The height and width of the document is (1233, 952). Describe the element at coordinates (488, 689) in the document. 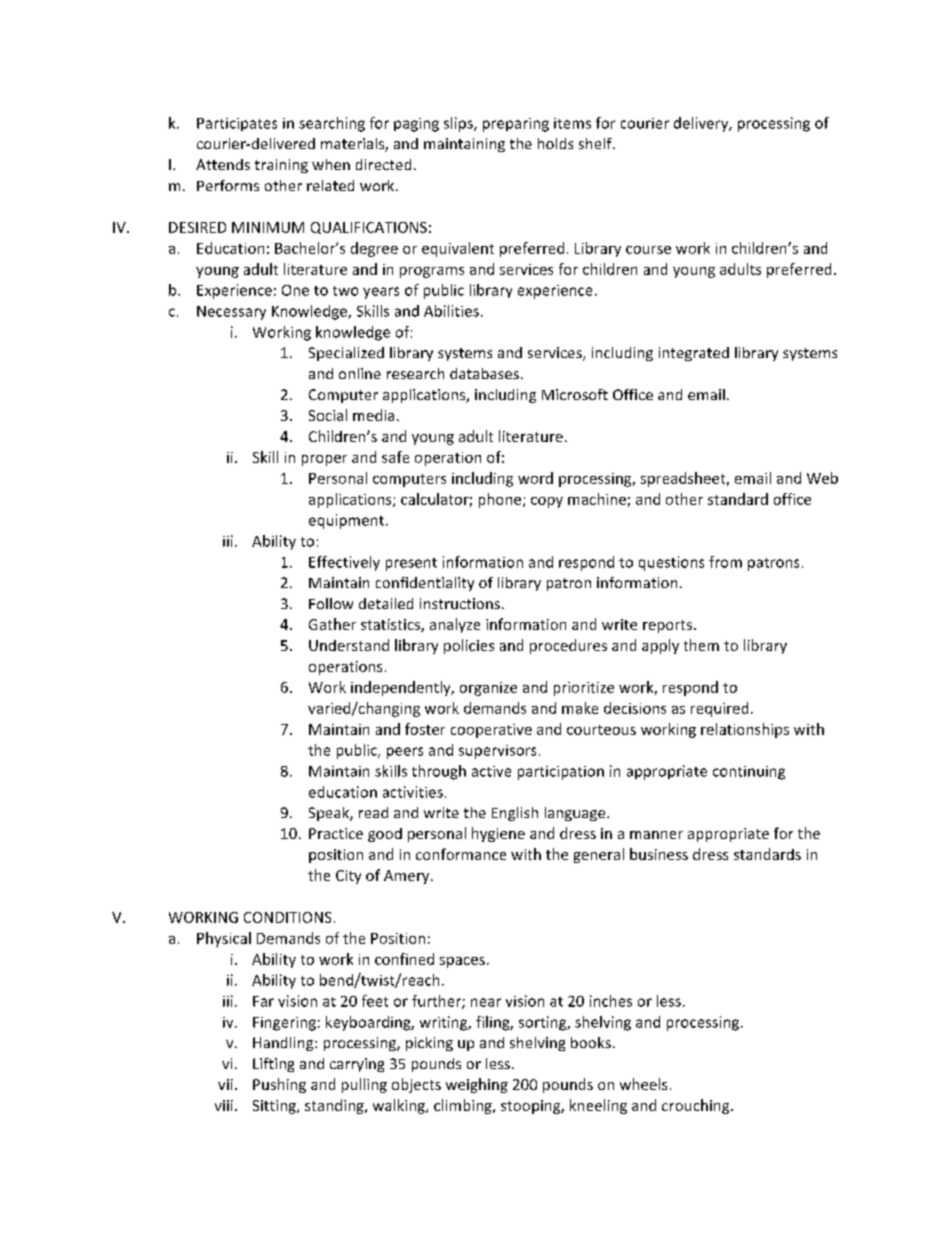

I see `organize` at that location.
